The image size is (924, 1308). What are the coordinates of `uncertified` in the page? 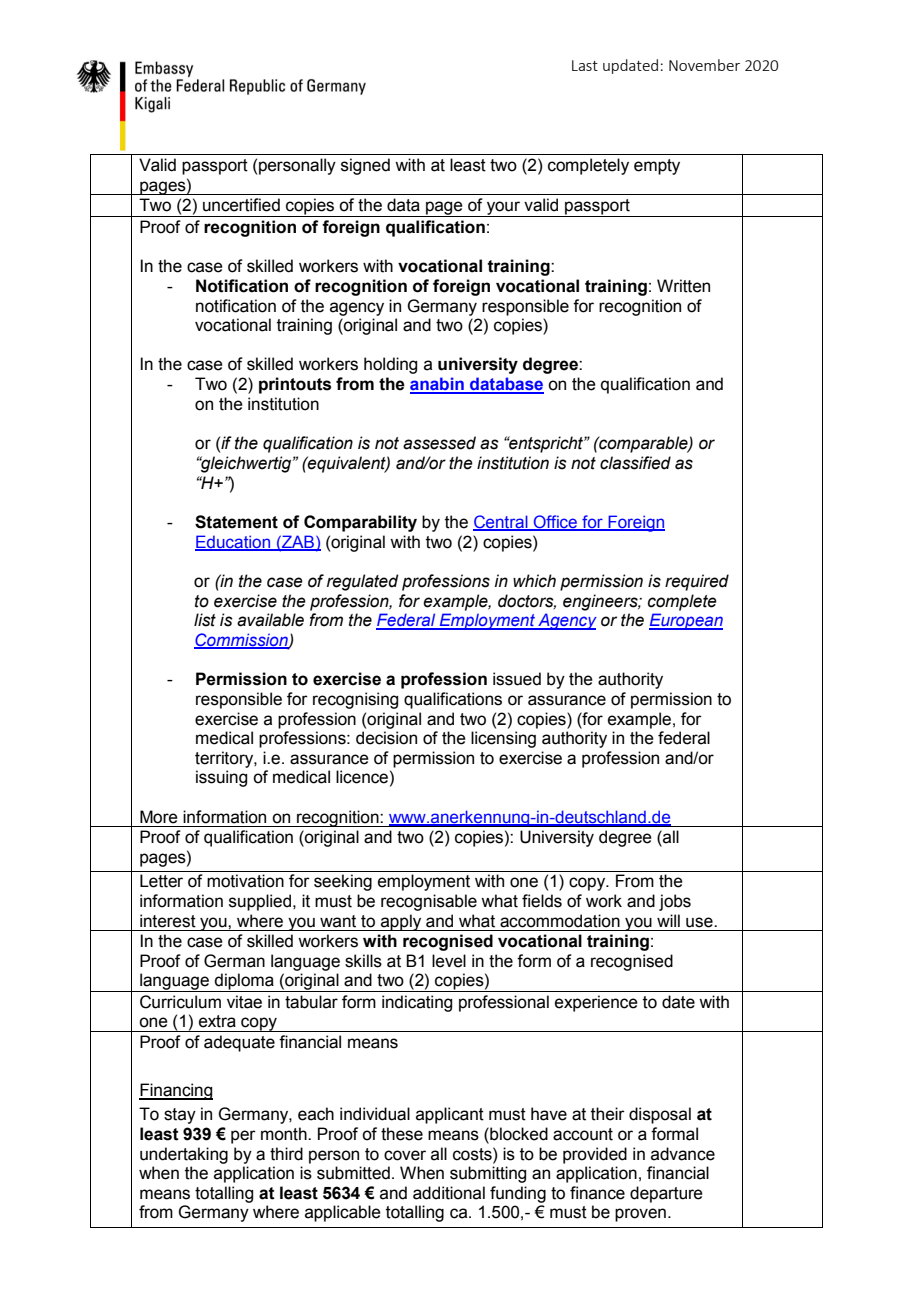 It's located at (241, 205).
